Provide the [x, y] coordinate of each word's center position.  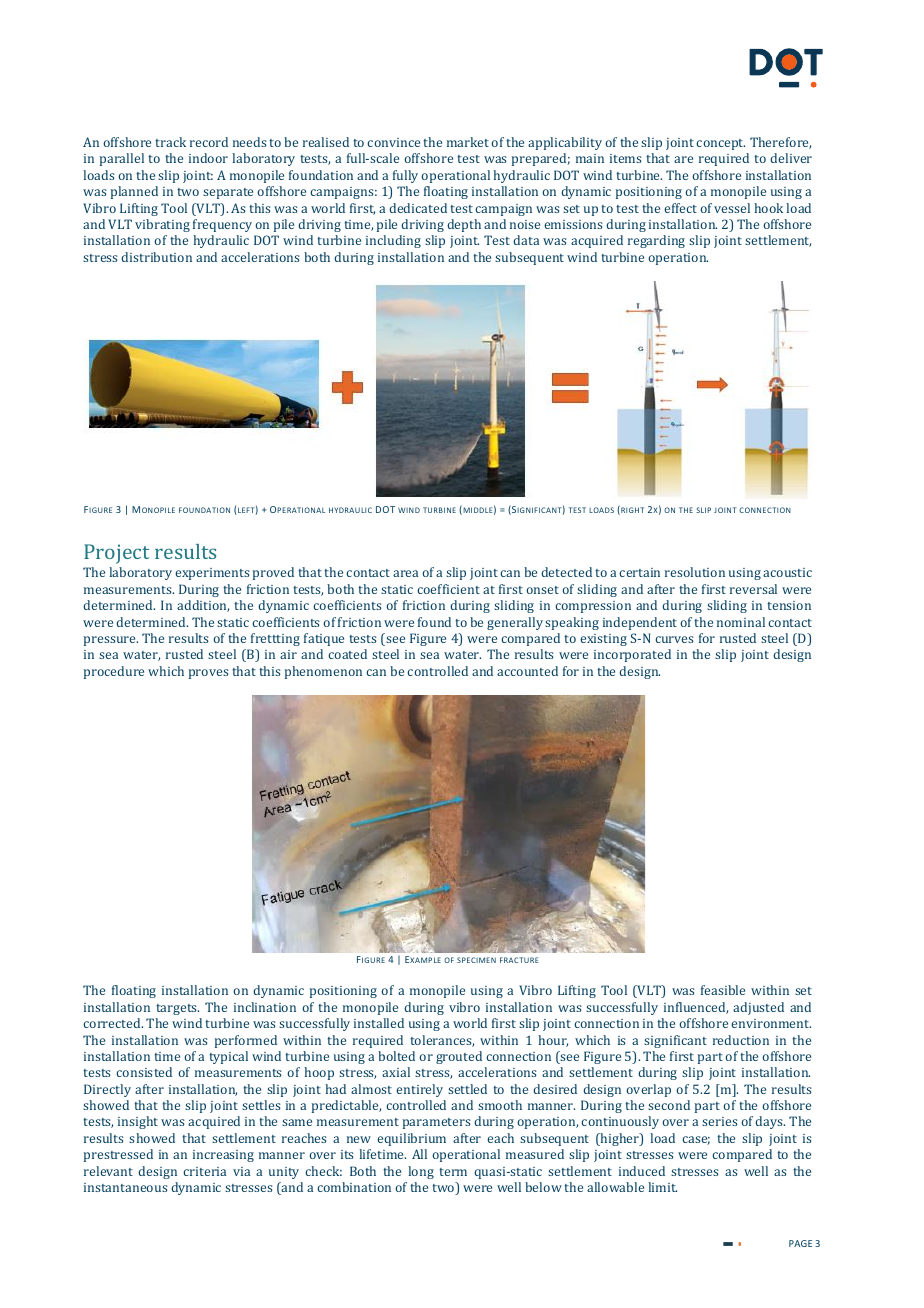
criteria [204, 1171]
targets [177, 1009]
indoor [208, 158]
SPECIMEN [476, 960]
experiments [212, 574]
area [405, 573]
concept [720, 144]
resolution [695, 572]
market [468, 142]
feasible [723, 990]
